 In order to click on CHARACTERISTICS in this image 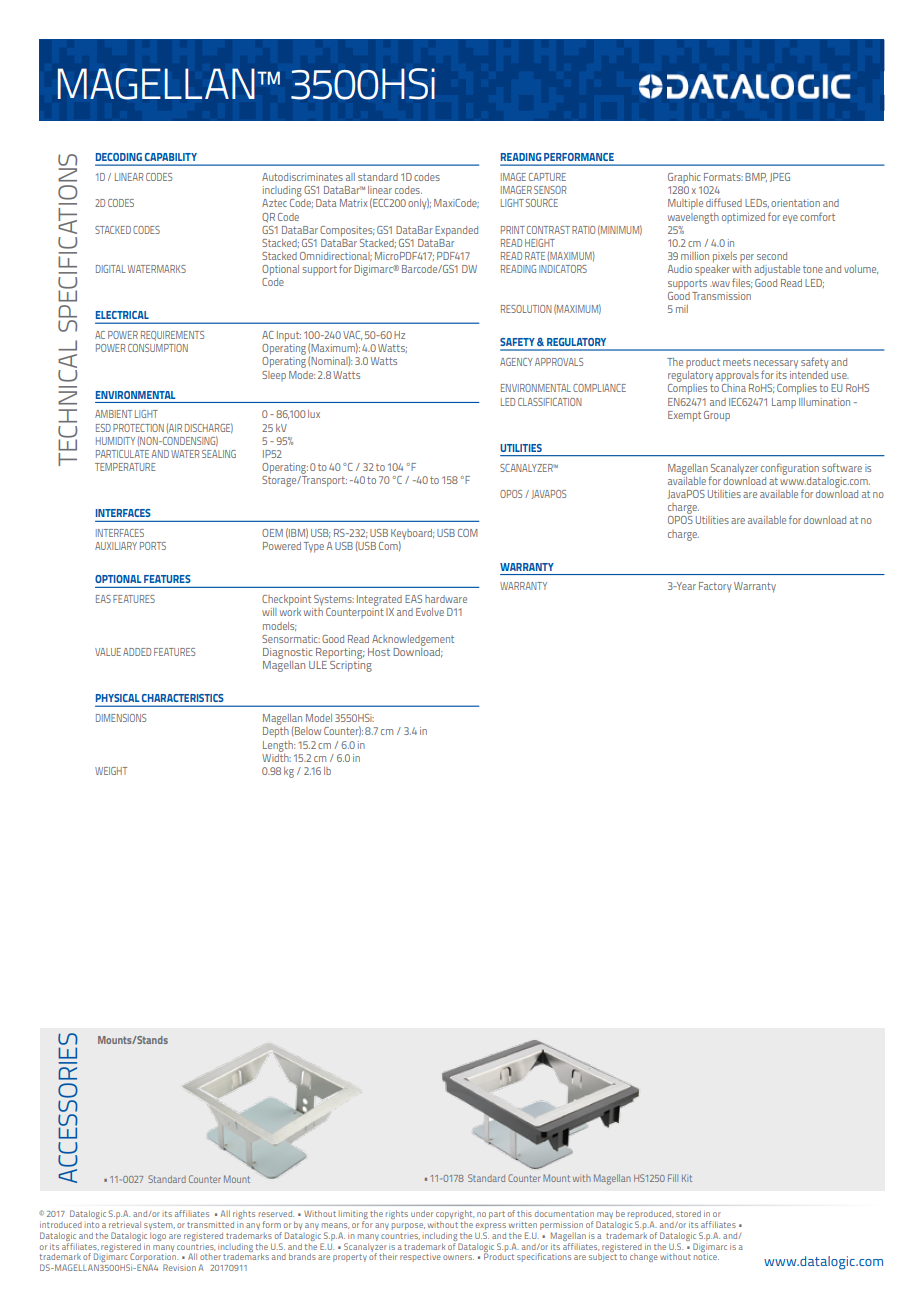, I will do `click(182, 698)`.
